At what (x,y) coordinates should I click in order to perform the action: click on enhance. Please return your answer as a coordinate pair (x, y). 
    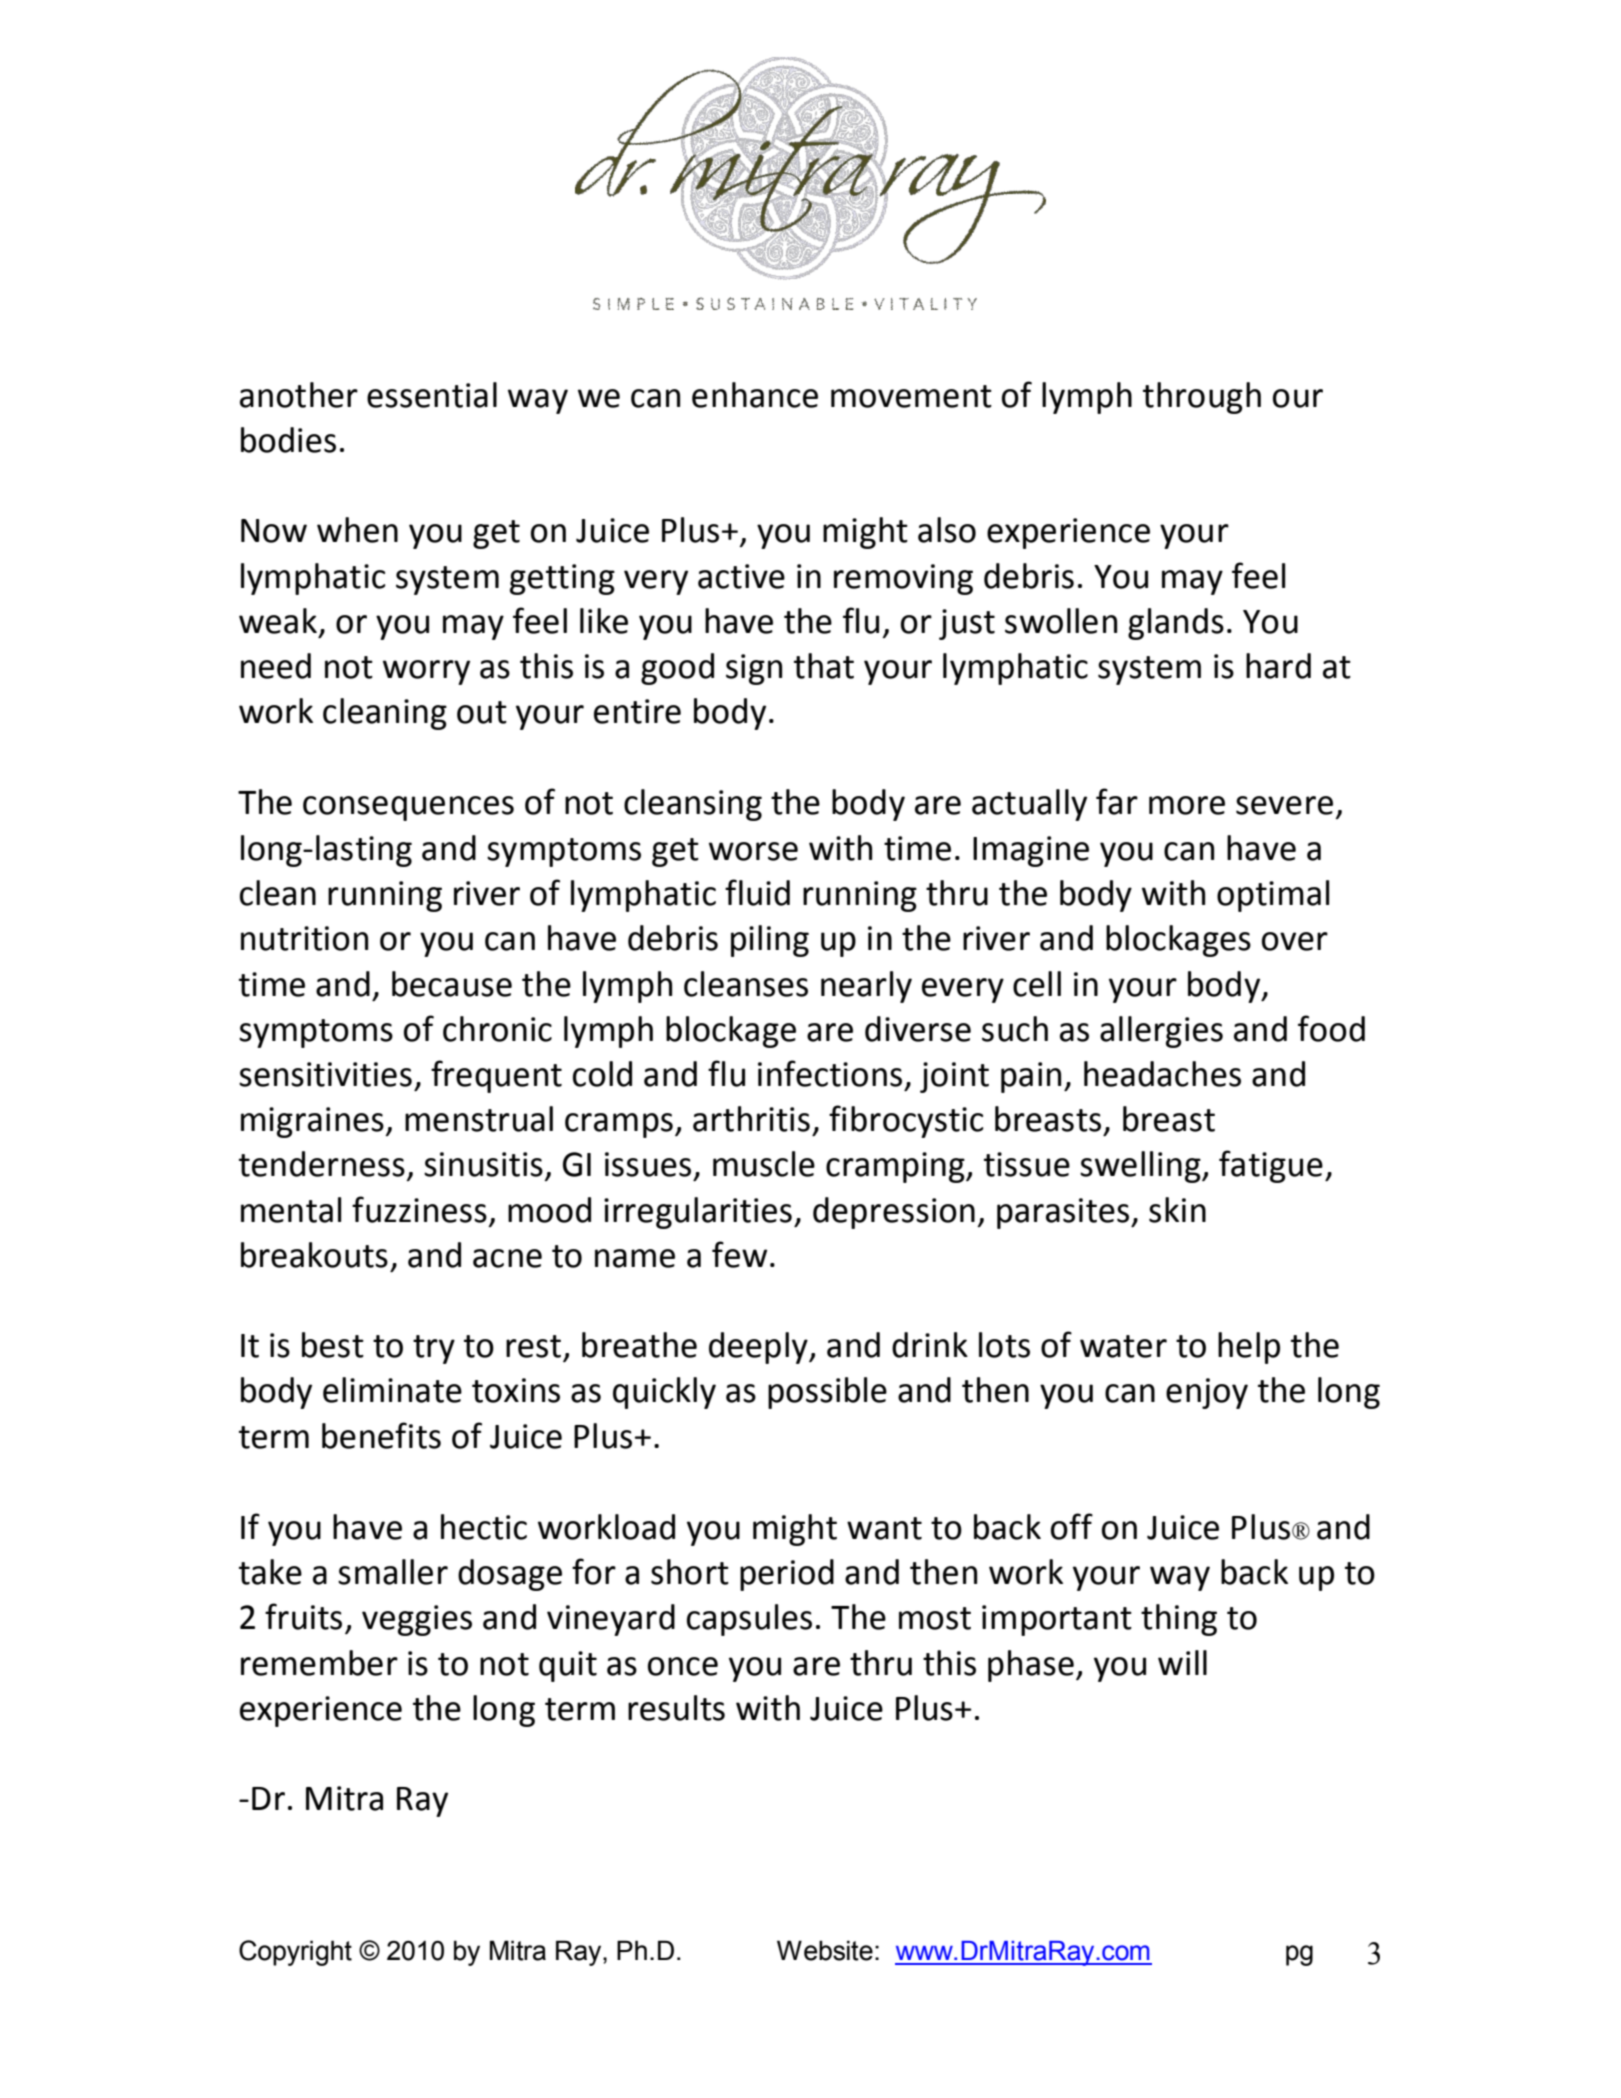
    Looking at the image, I should click on (755, 395).
